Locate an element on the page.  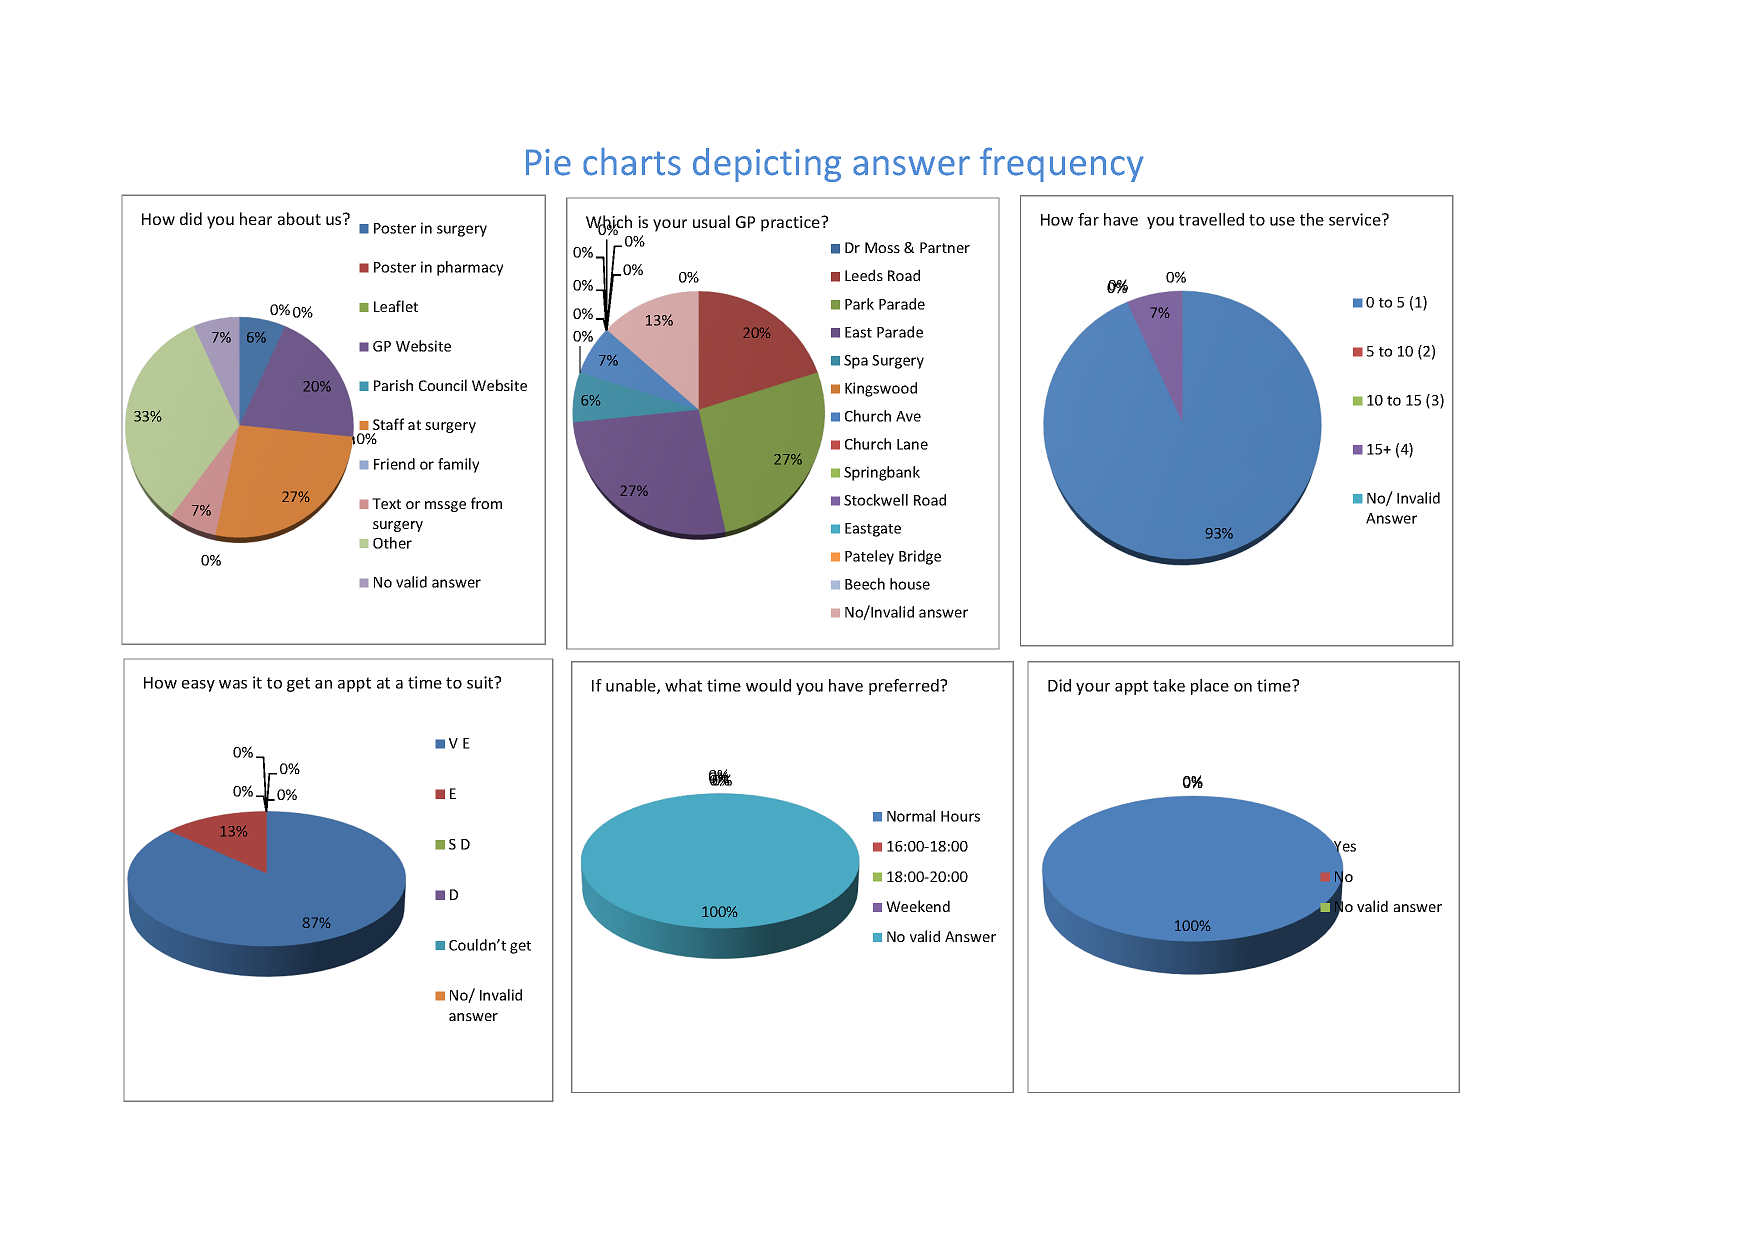
Other is located at coordinates (392, 543).
